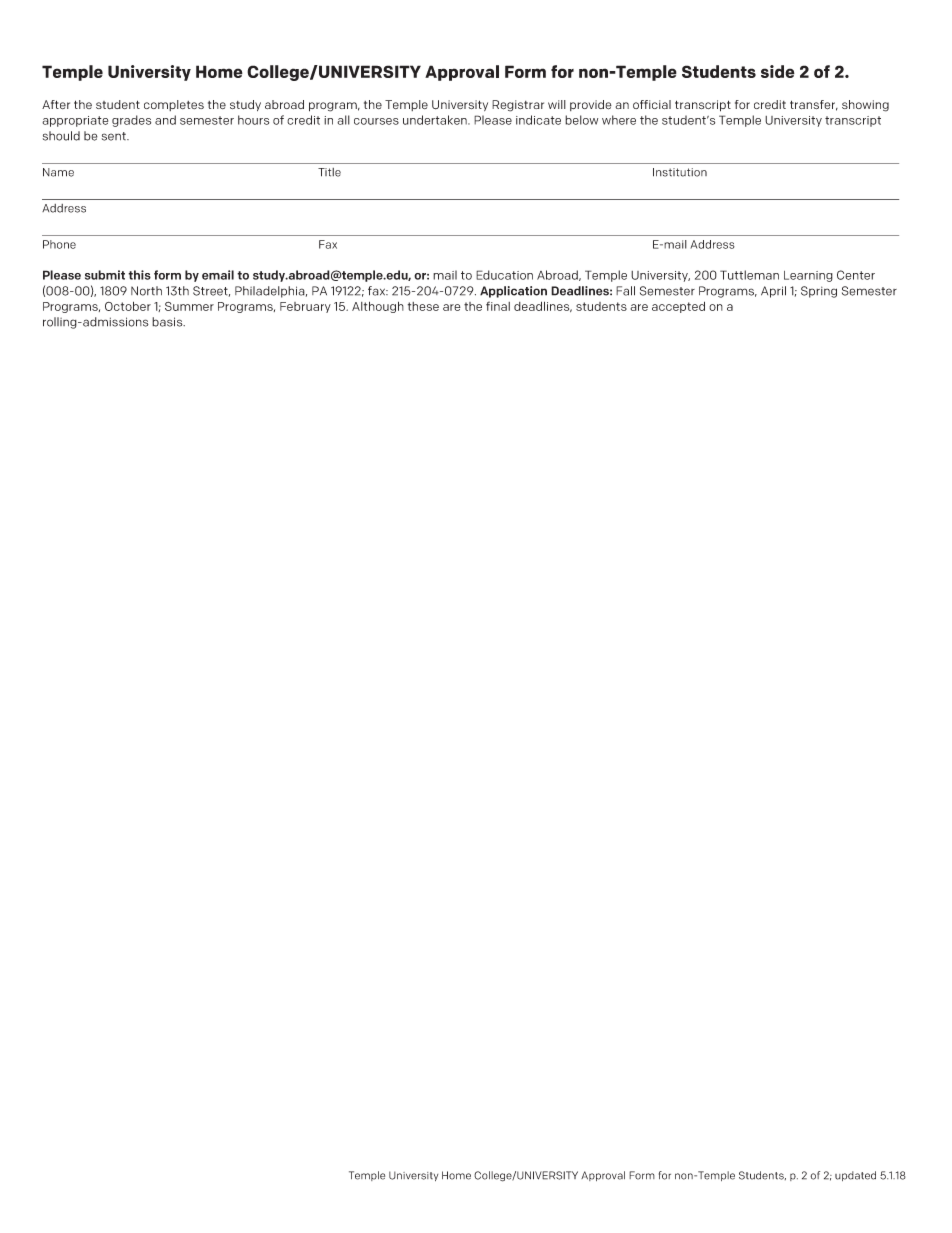 This document has width=952, height=1233. I want to click on final, so click(498, 306).
